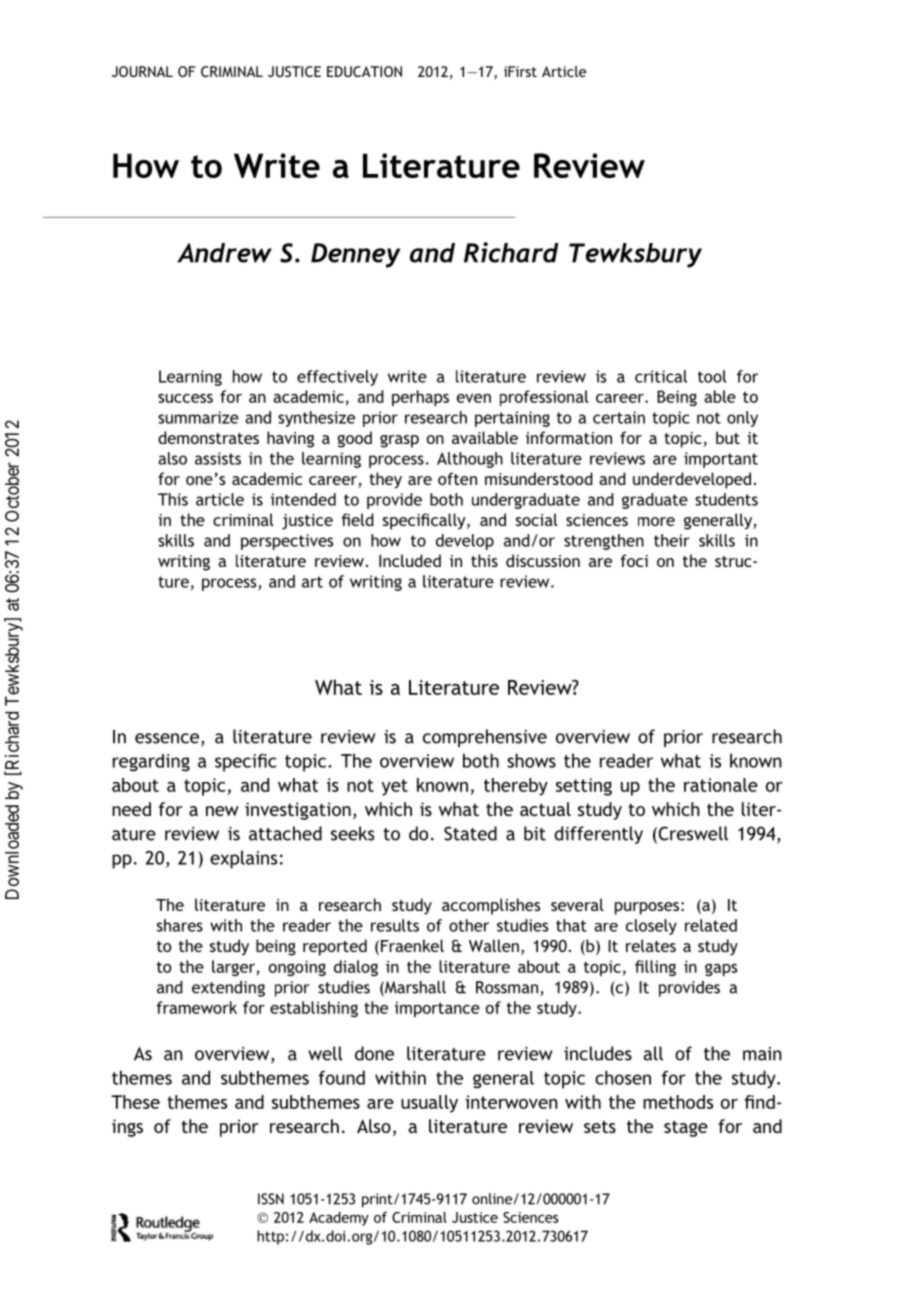  Describe the element at coordinates (671, 540) in the page. I see `their` at that location.
